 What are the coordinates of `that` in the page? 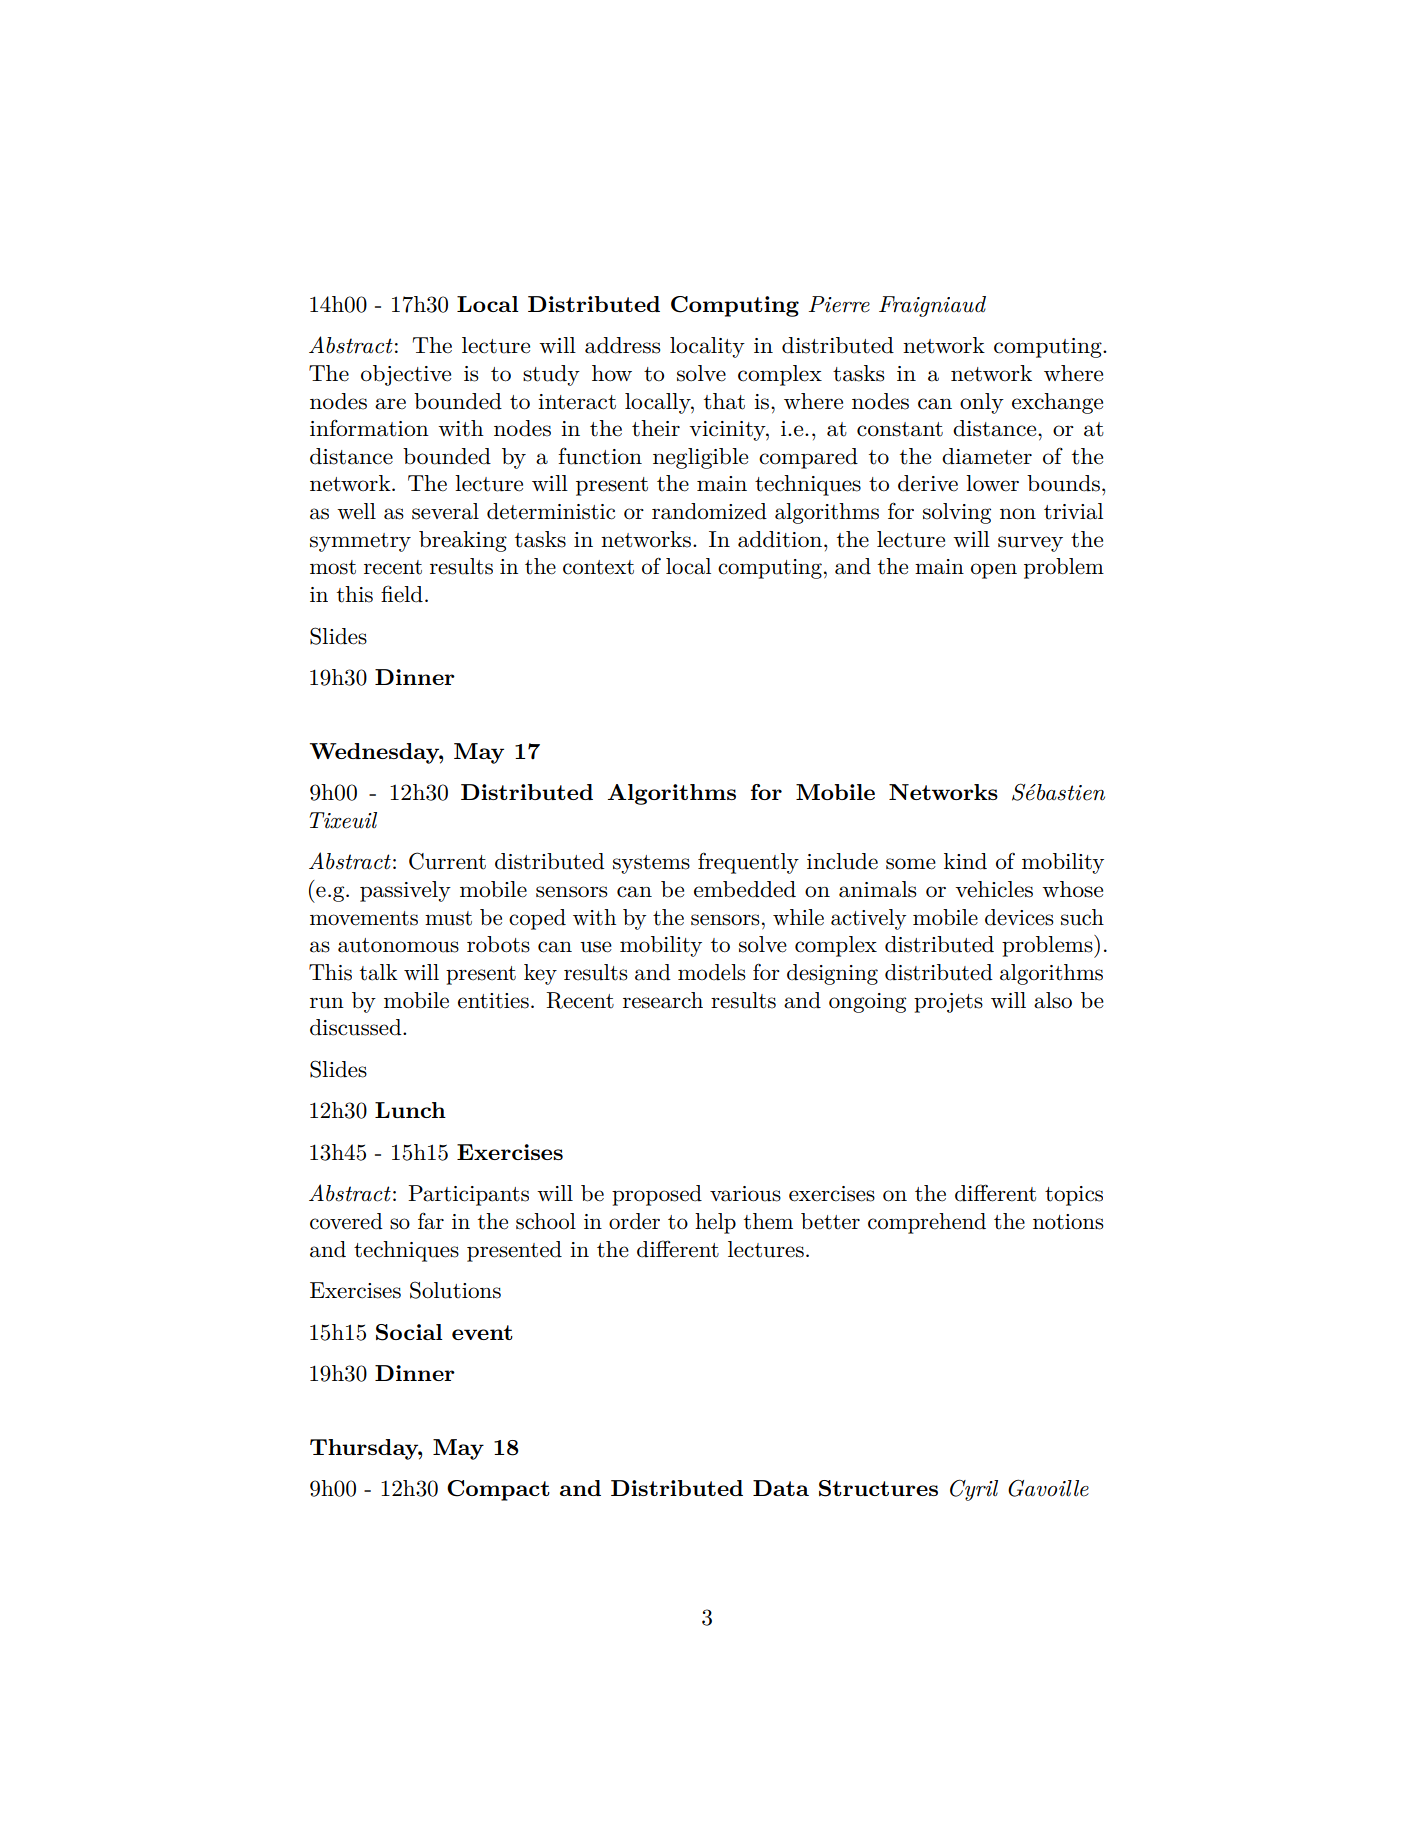 It's located at (724, 401).
